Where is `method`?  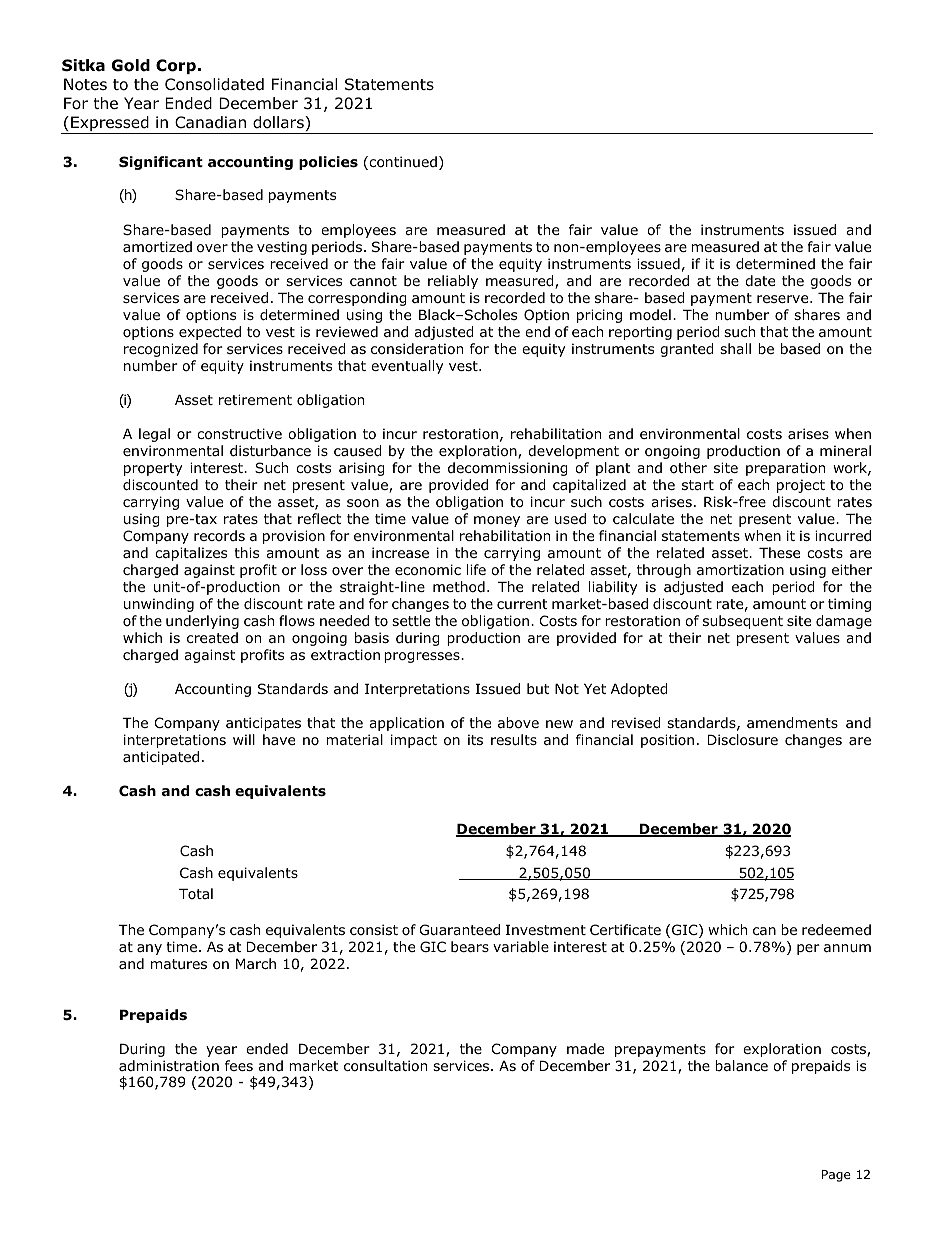 method is located at coordinates (459, 587).
